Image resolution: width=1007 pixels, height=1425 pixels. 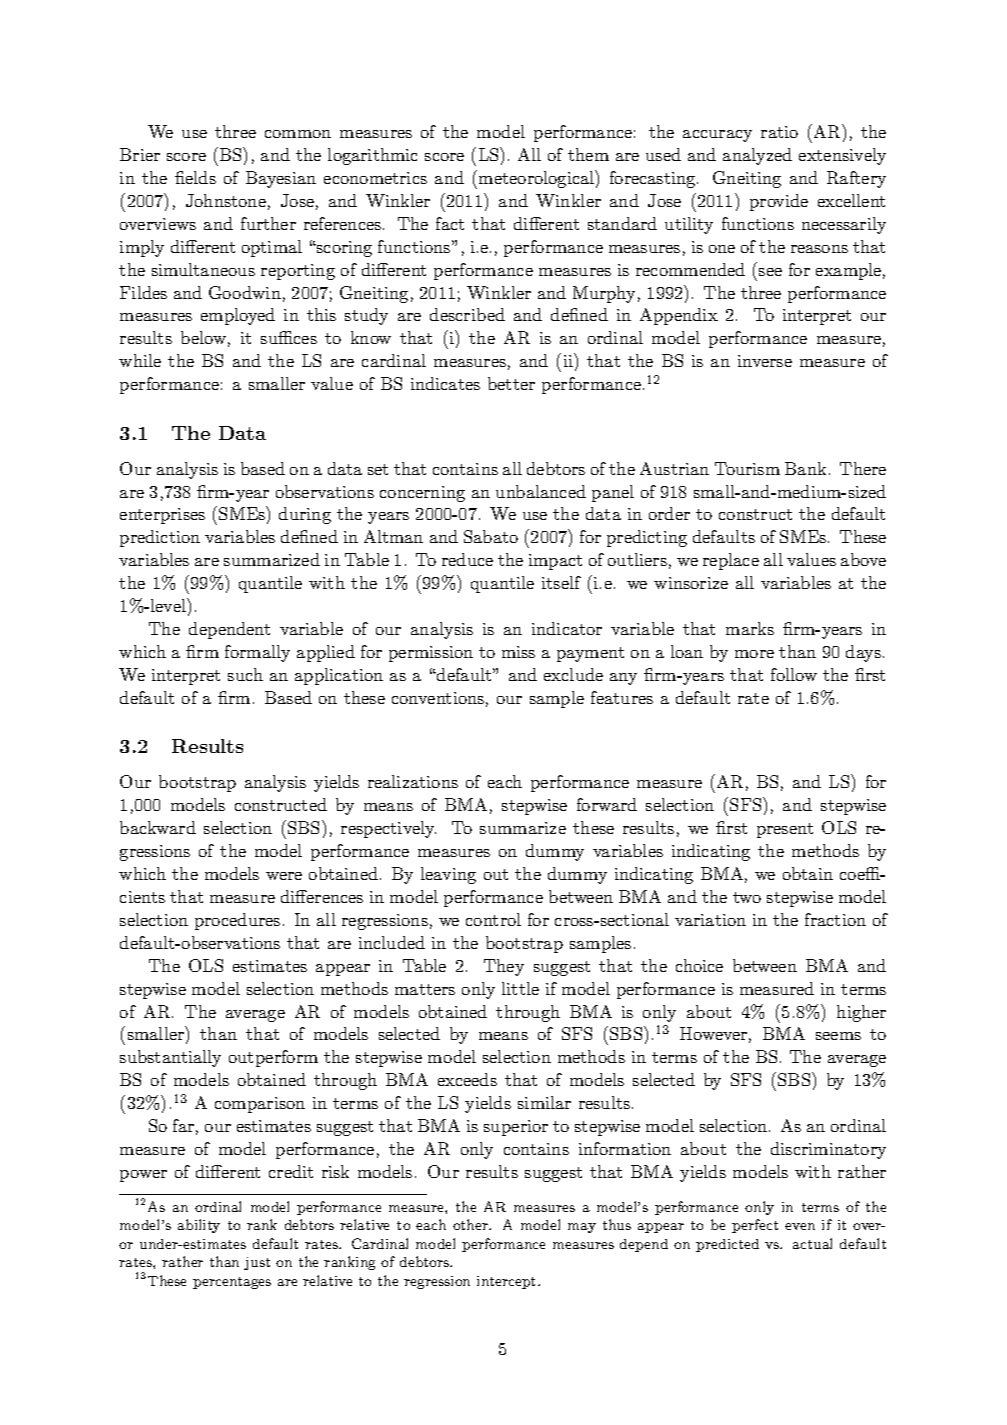 I want to click on replace, so click(x=731, y=561).
